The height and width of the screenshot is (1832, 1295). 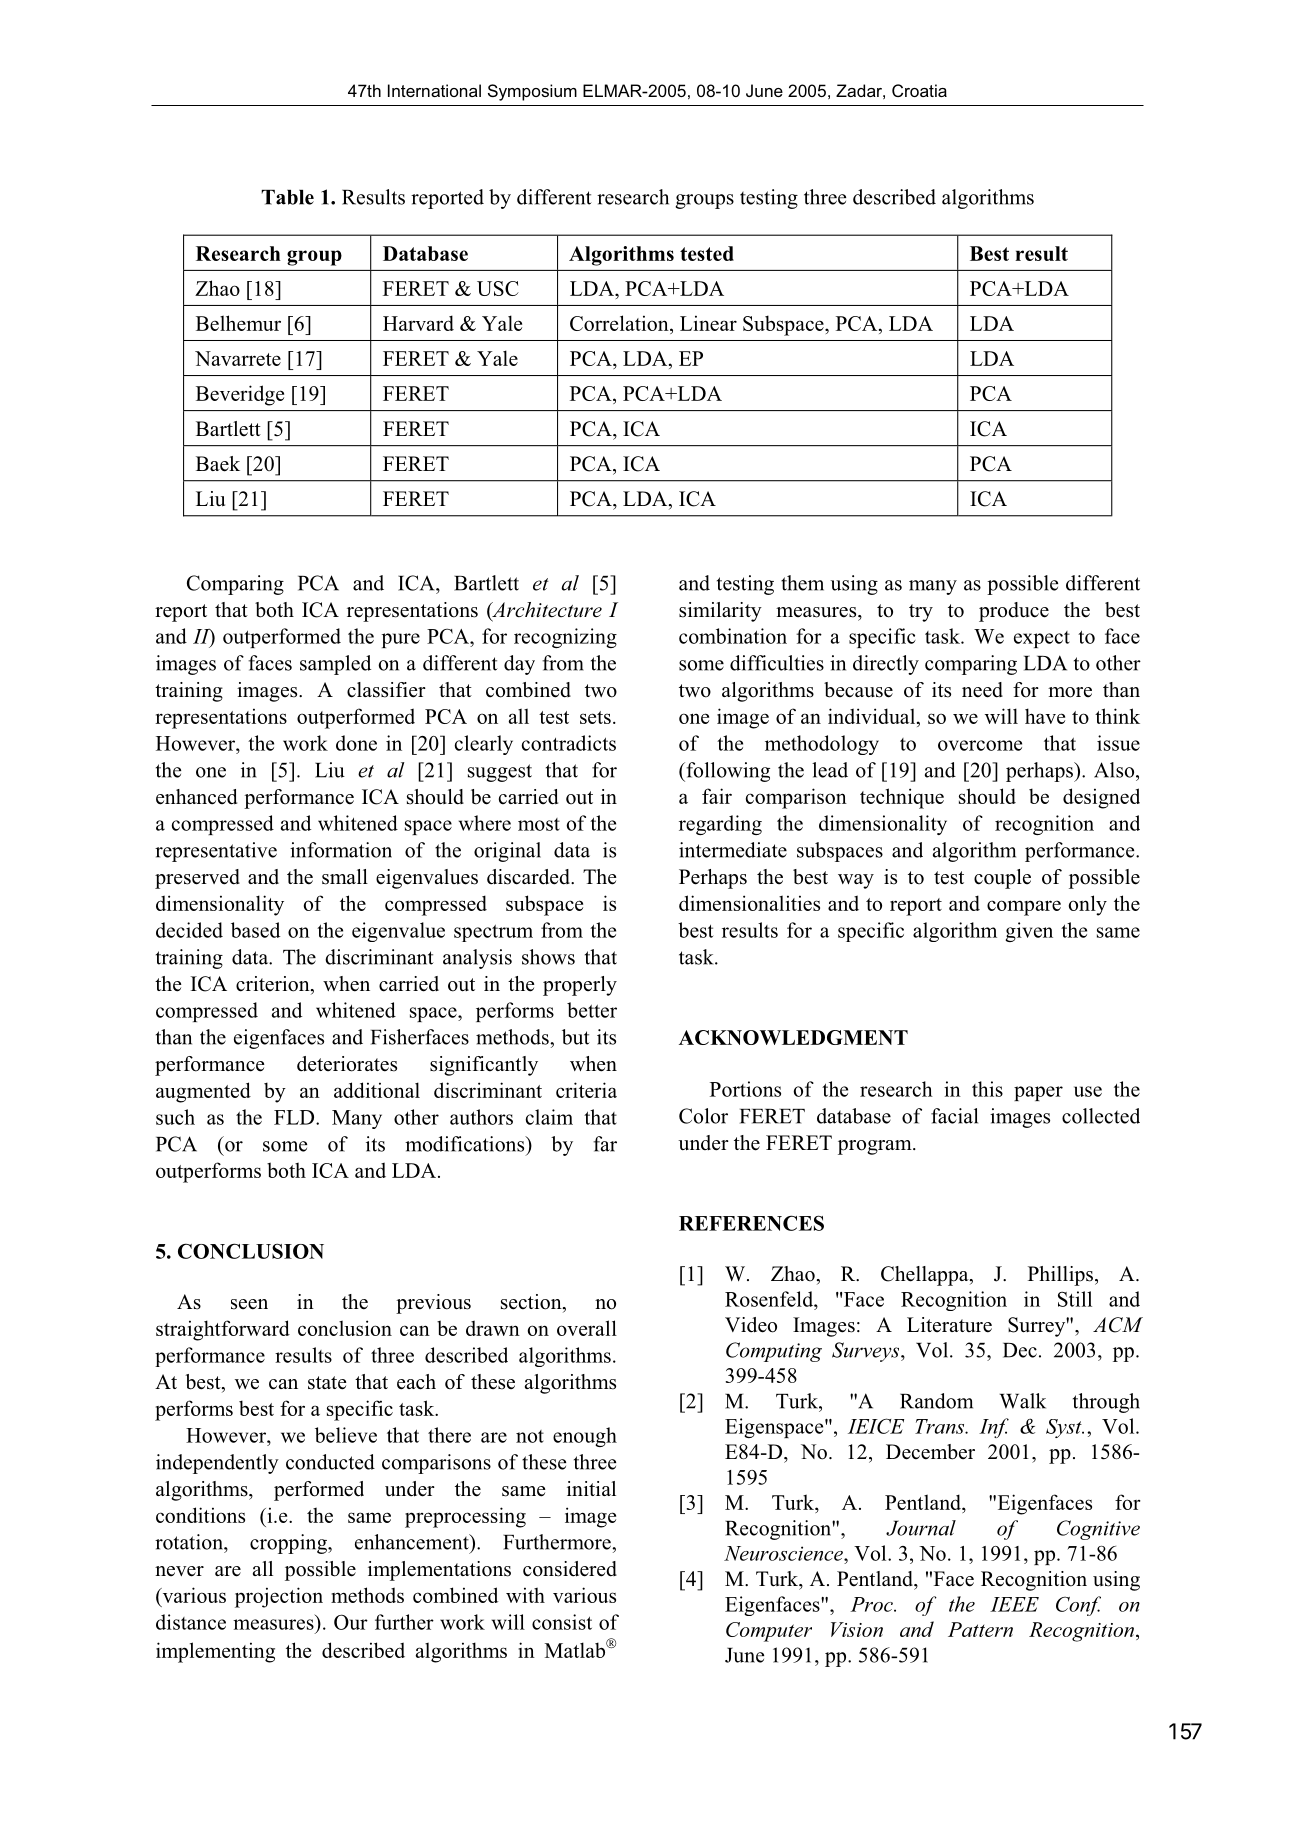 I want to click on Symposium, so click(x=532, y=92).
